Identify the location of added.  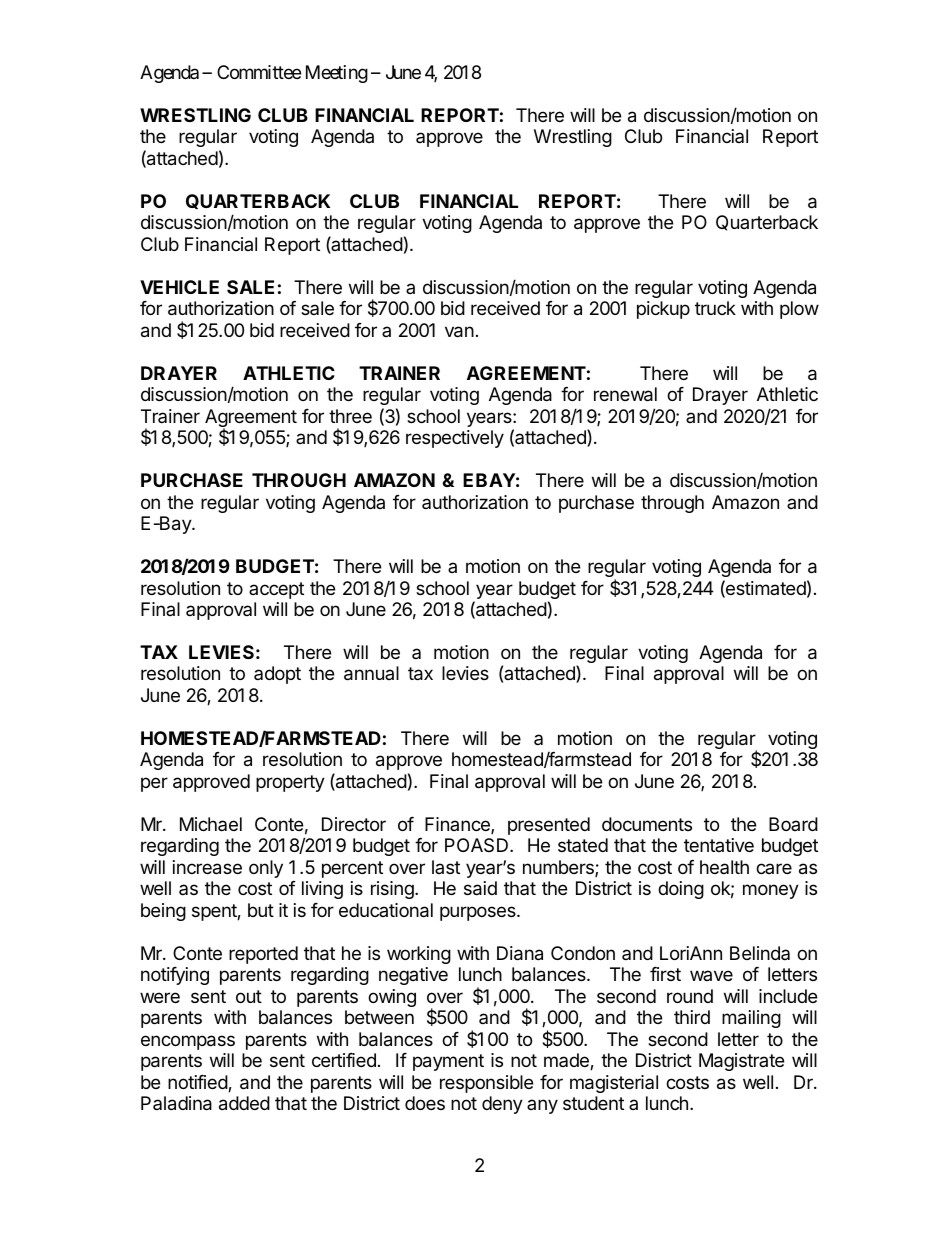
(244, 1103).
